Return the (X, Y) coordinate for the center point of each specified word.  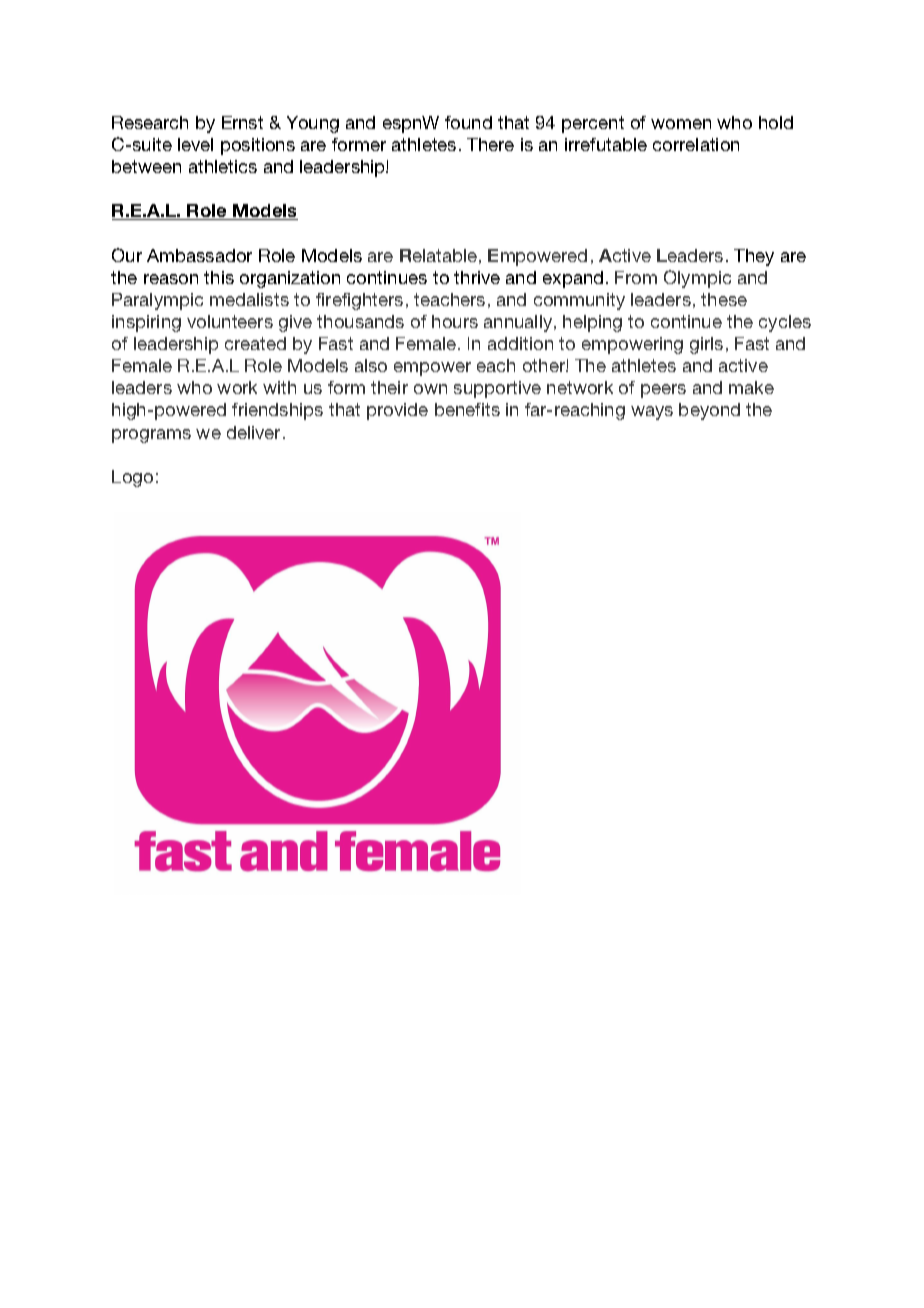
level (195, 144)
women (681, 124)
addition (520, 343)
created (255, 343)
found (468, 122)
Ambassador (199, 255)
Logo (132, 478)
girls (706, 345)
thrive (477, 277)
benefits (467, 409)
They (754, 257)
